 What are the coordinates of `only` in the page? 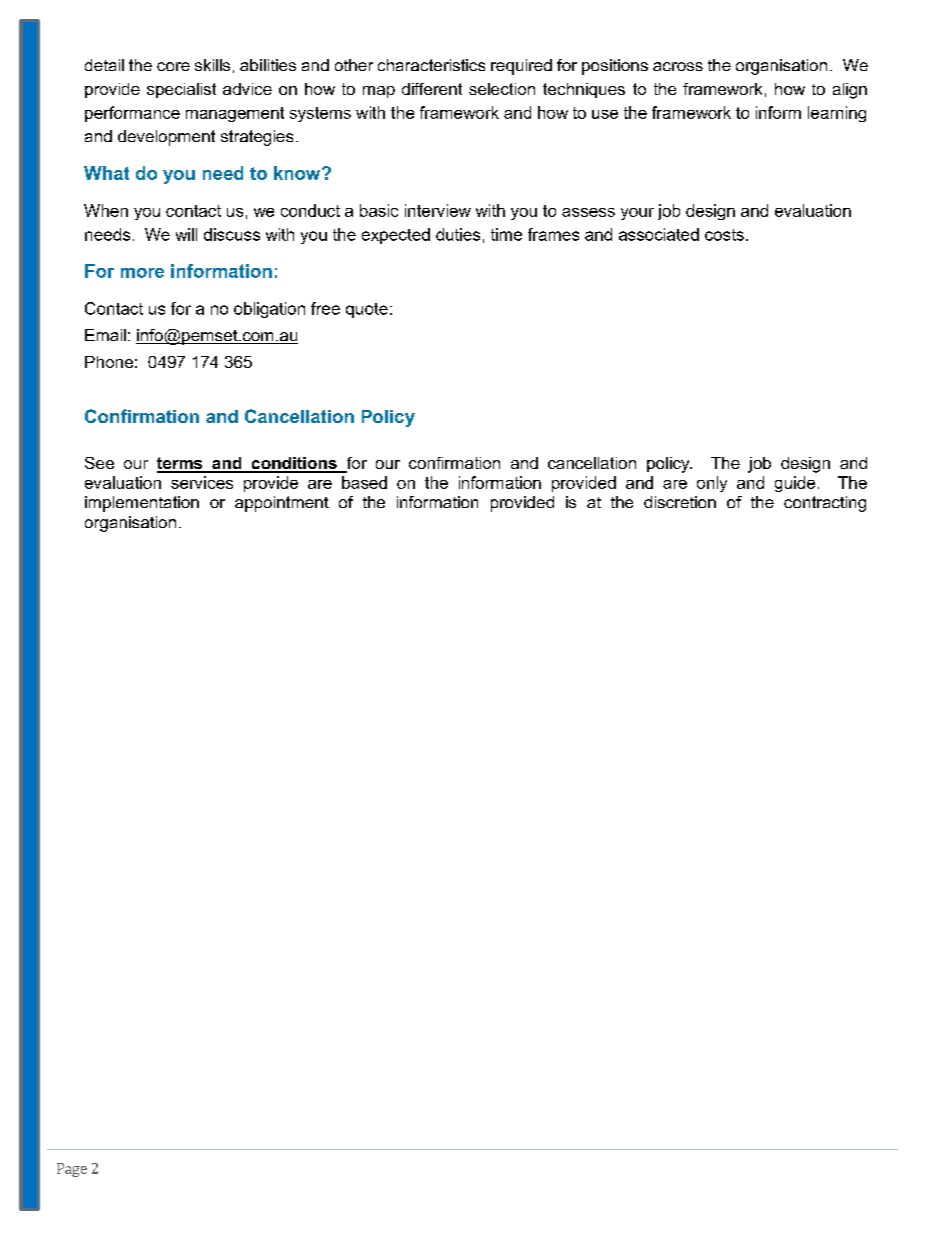 It's located at (712, 484).
